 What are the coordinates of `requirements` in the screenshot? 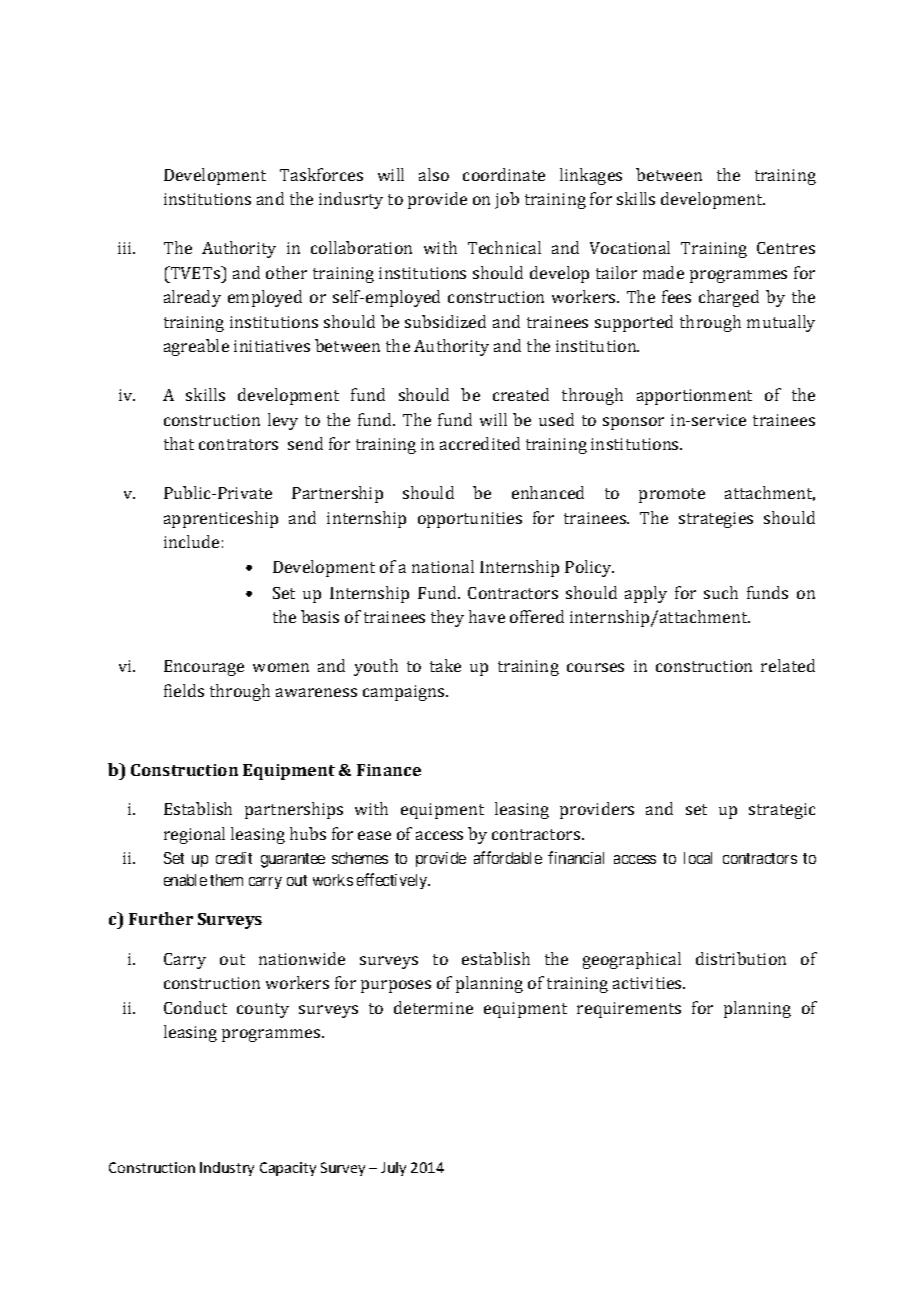 It's located at (629, 1010).
